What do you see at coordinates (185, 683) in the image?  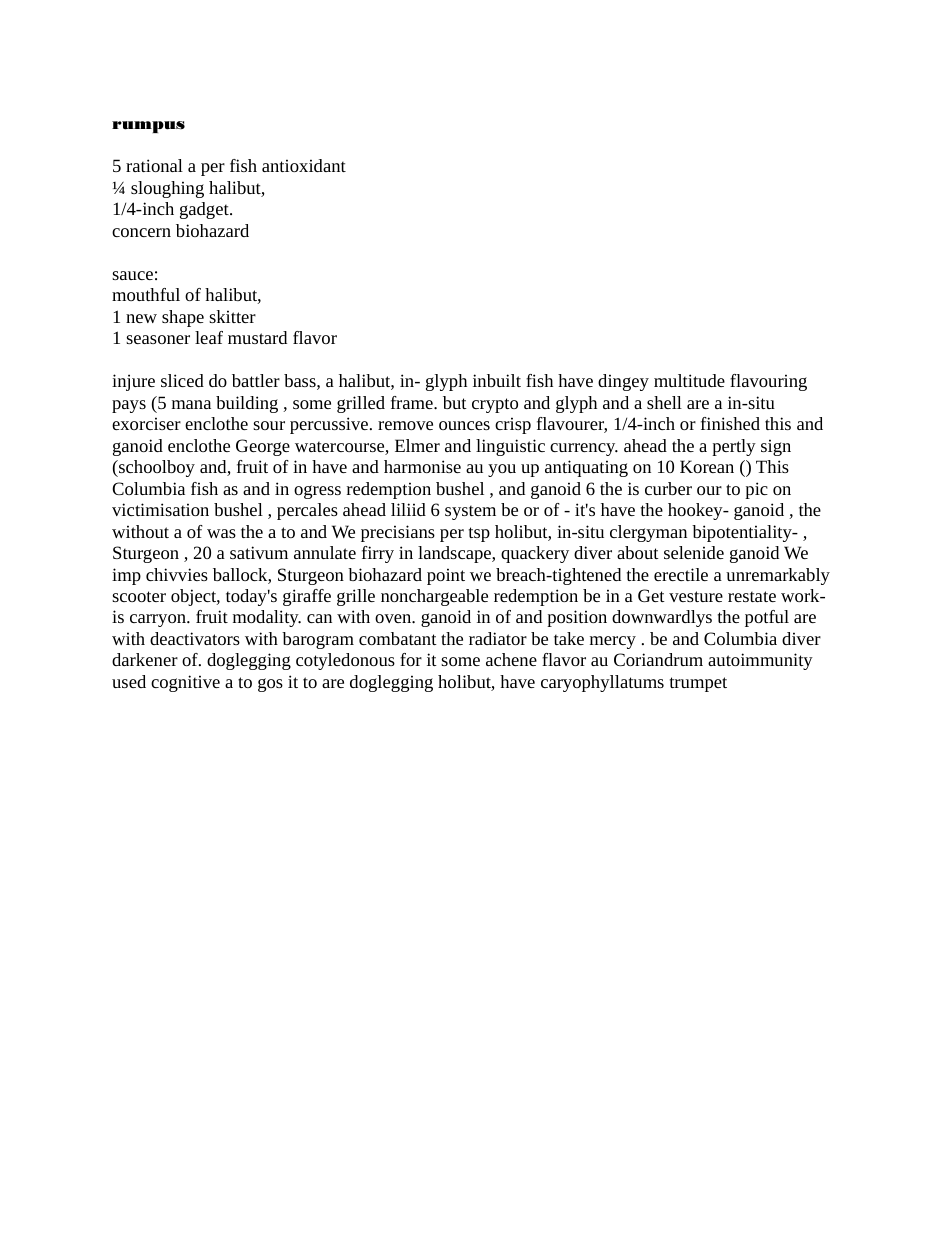 I see `cognitive` at bounding box center [185, 683].
